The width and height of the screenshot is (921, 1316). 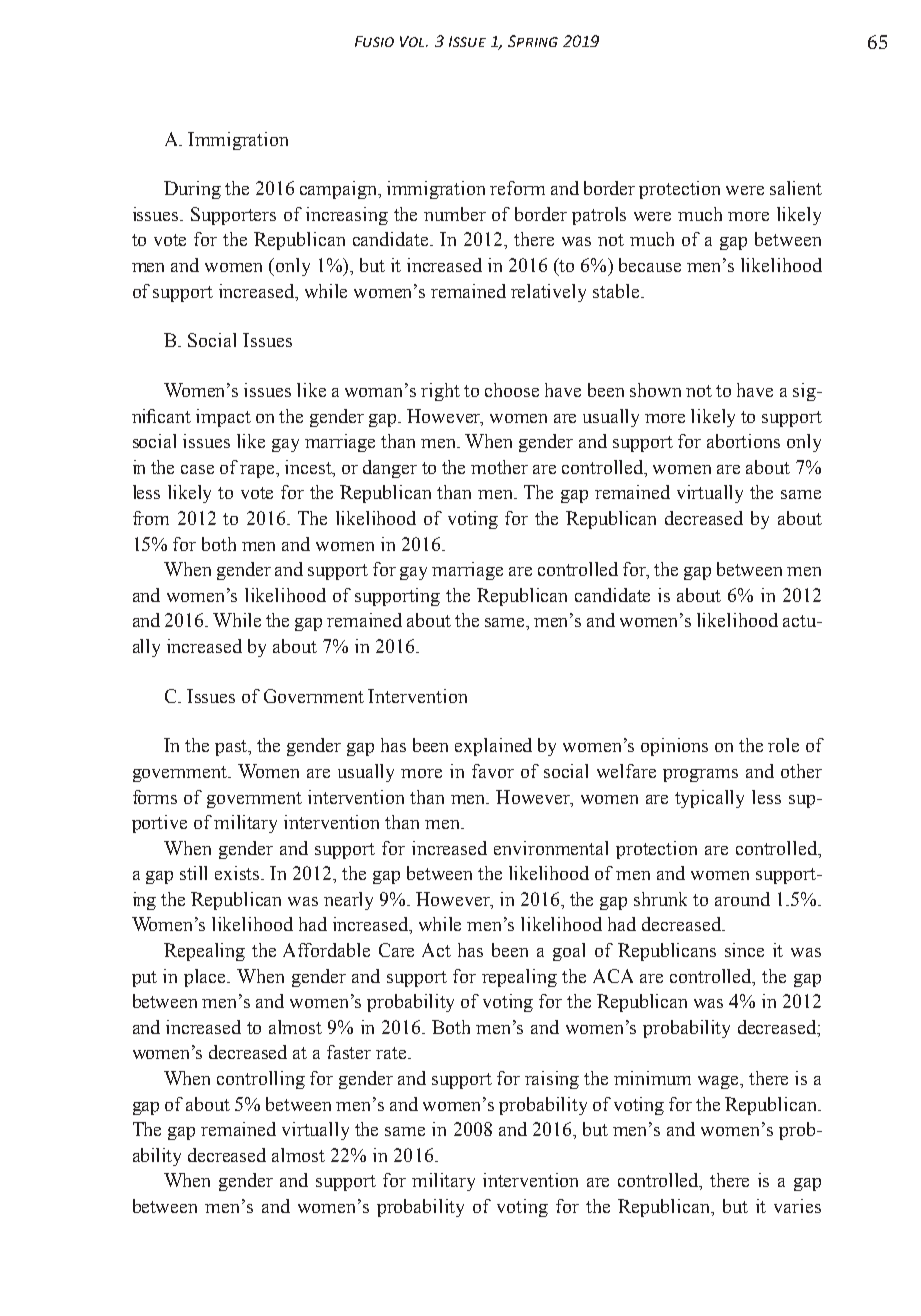 I want to click on Vol, so click(x=414, y=41).
